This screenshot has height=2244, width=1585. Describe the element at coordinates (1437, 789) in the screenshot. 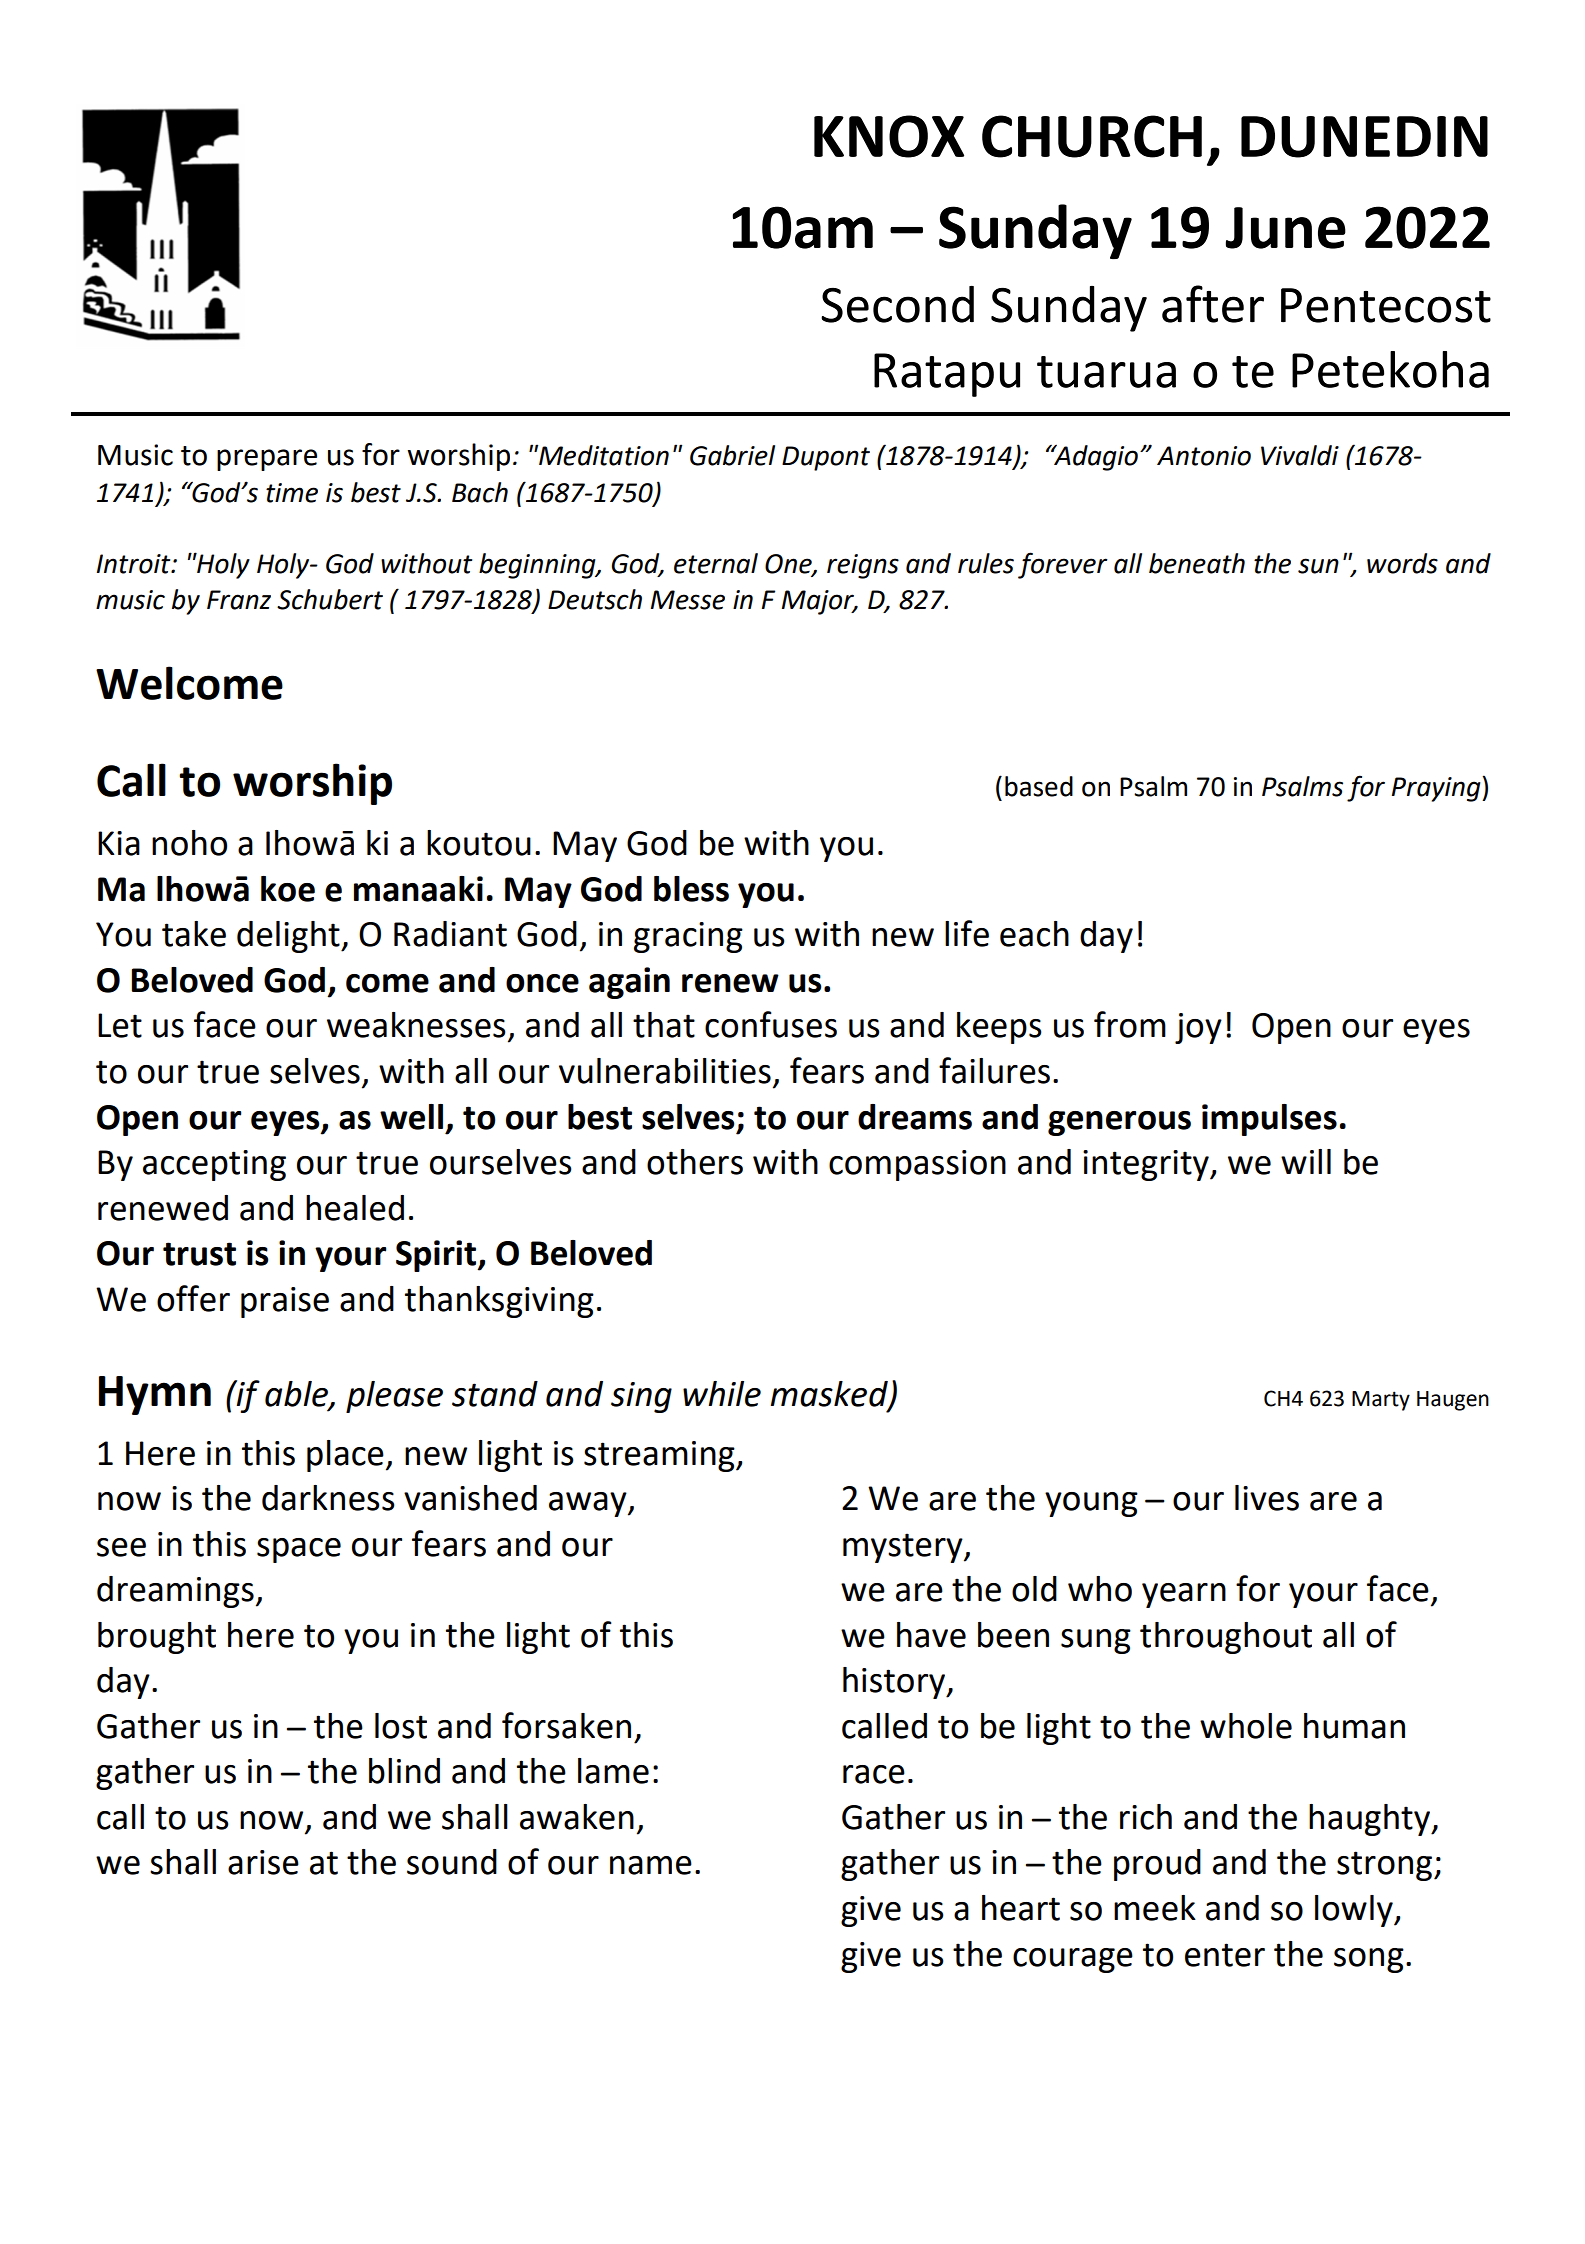

I see `Praying` at that location.
